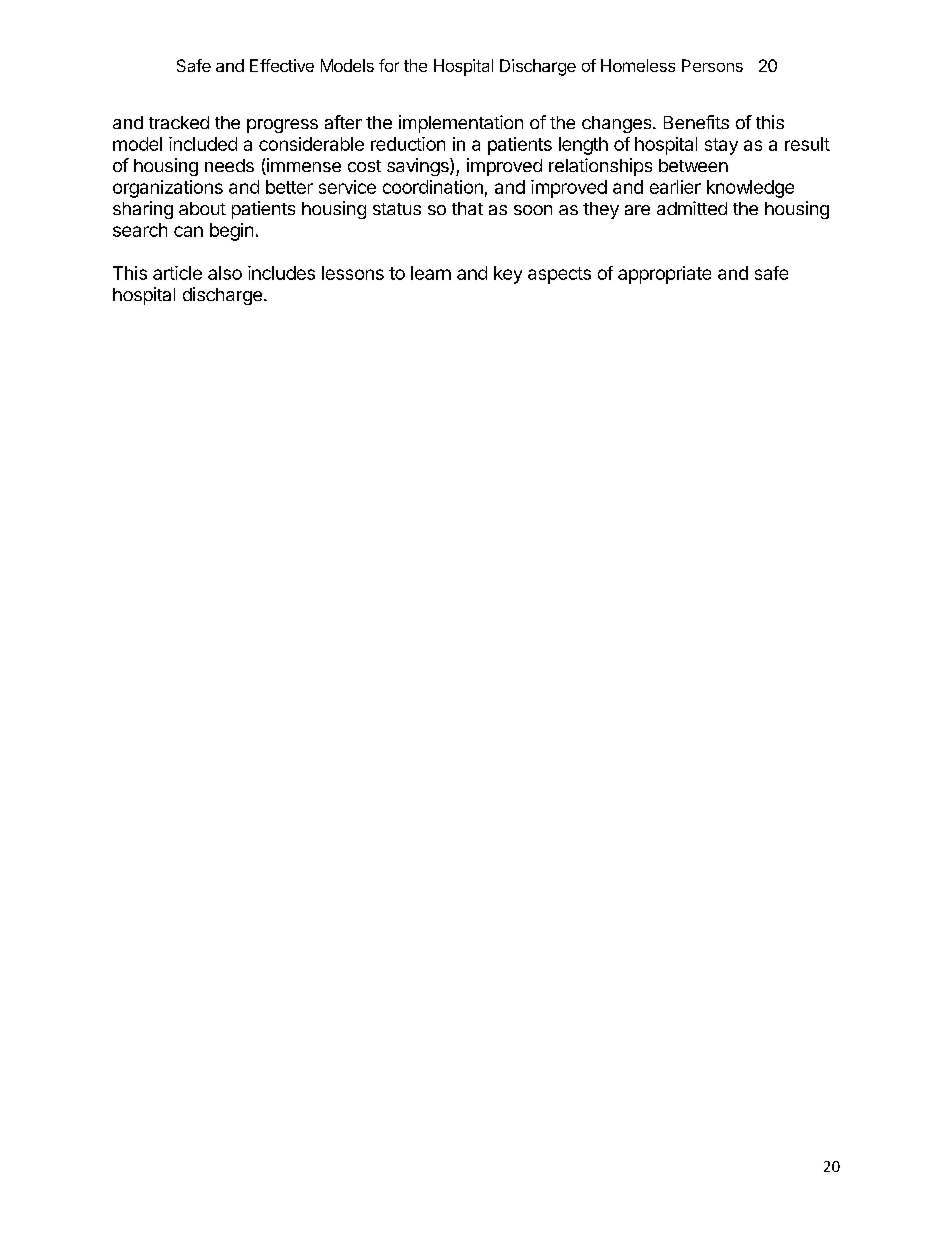 The height and width of the page is (1233, 952). What do you see at coordinates (282, 65) in the page?
I see `Effective` at bounding box center [282, 65].
